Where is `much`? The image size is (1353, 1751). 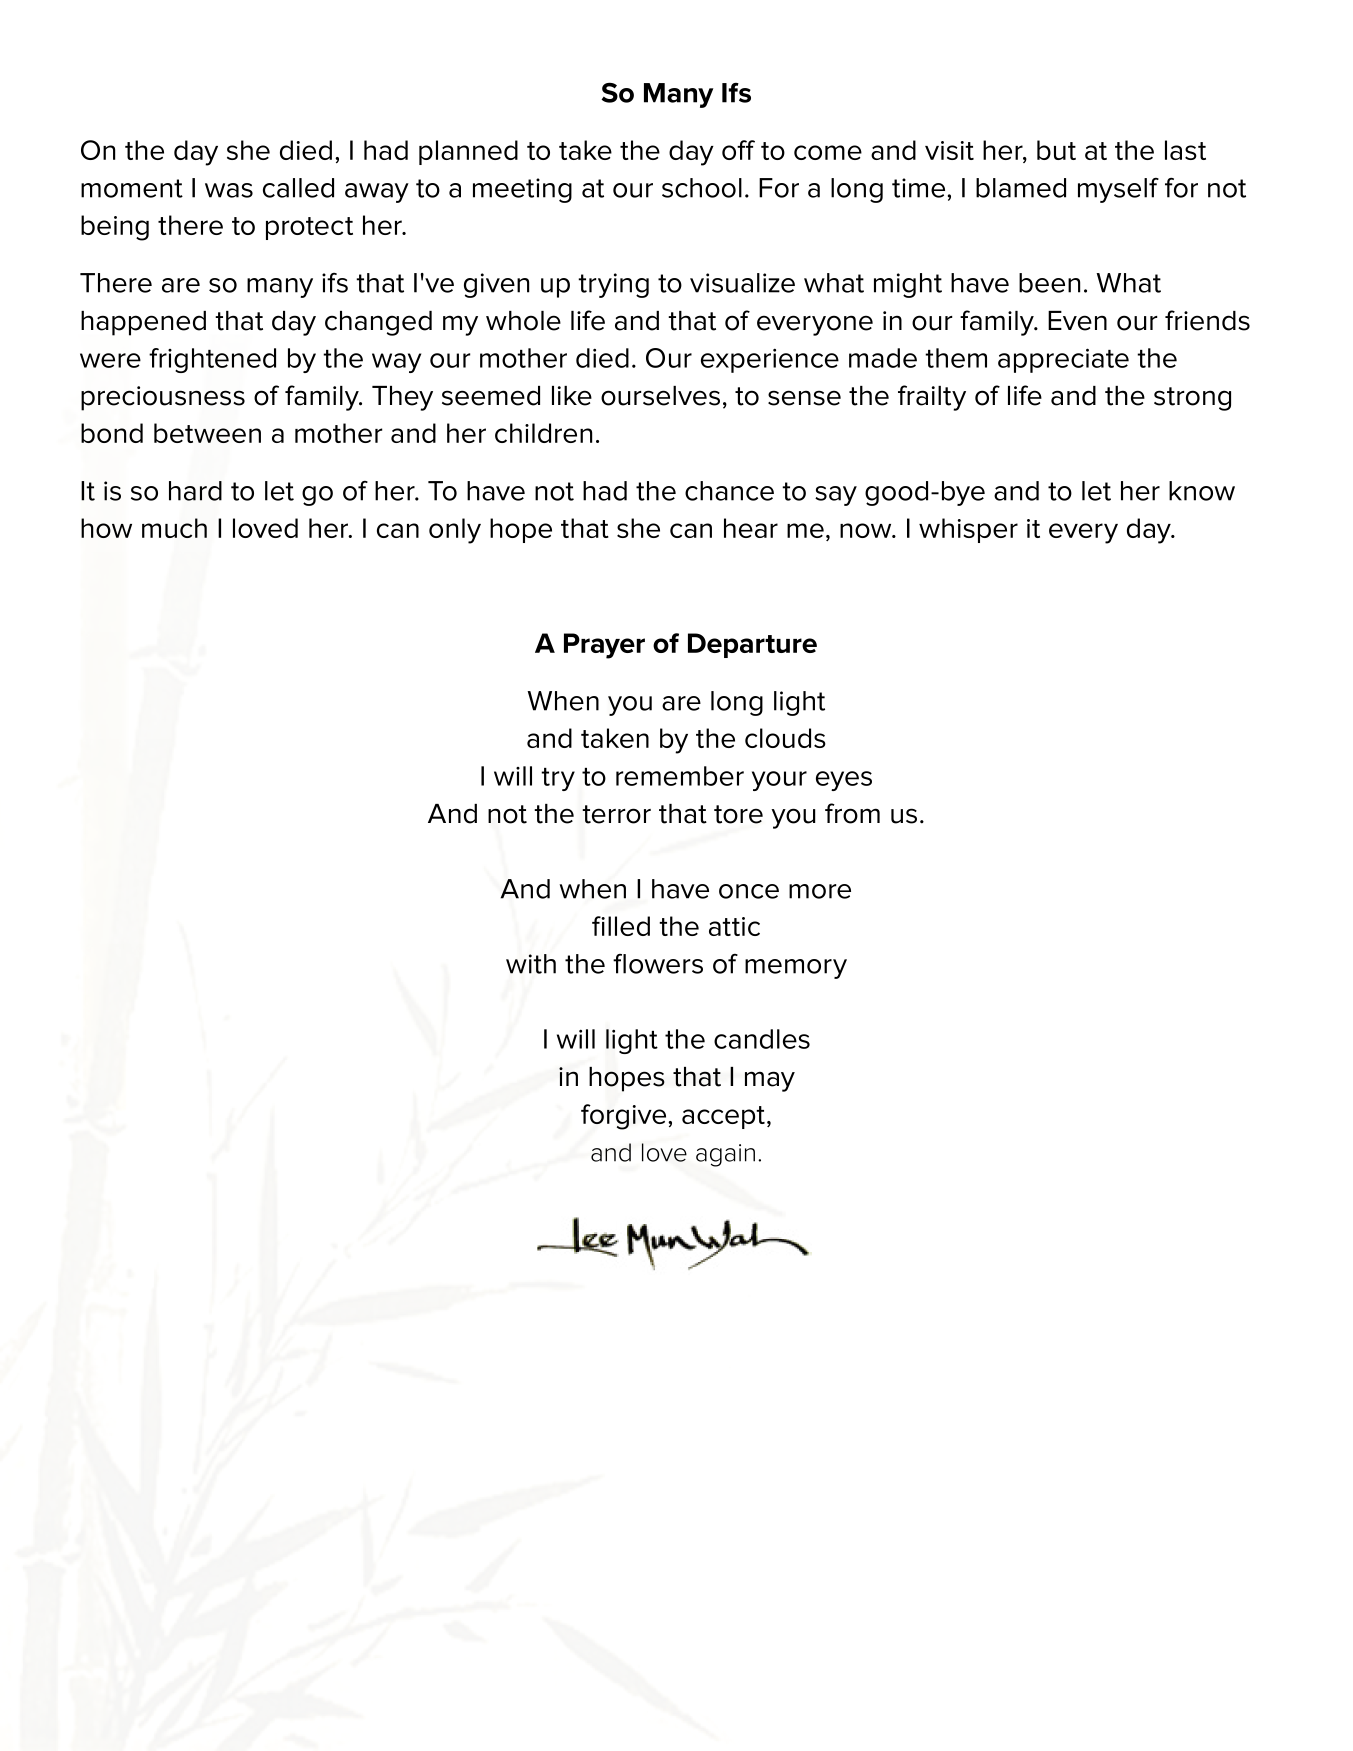 much is located at coordinates (174, 528).
